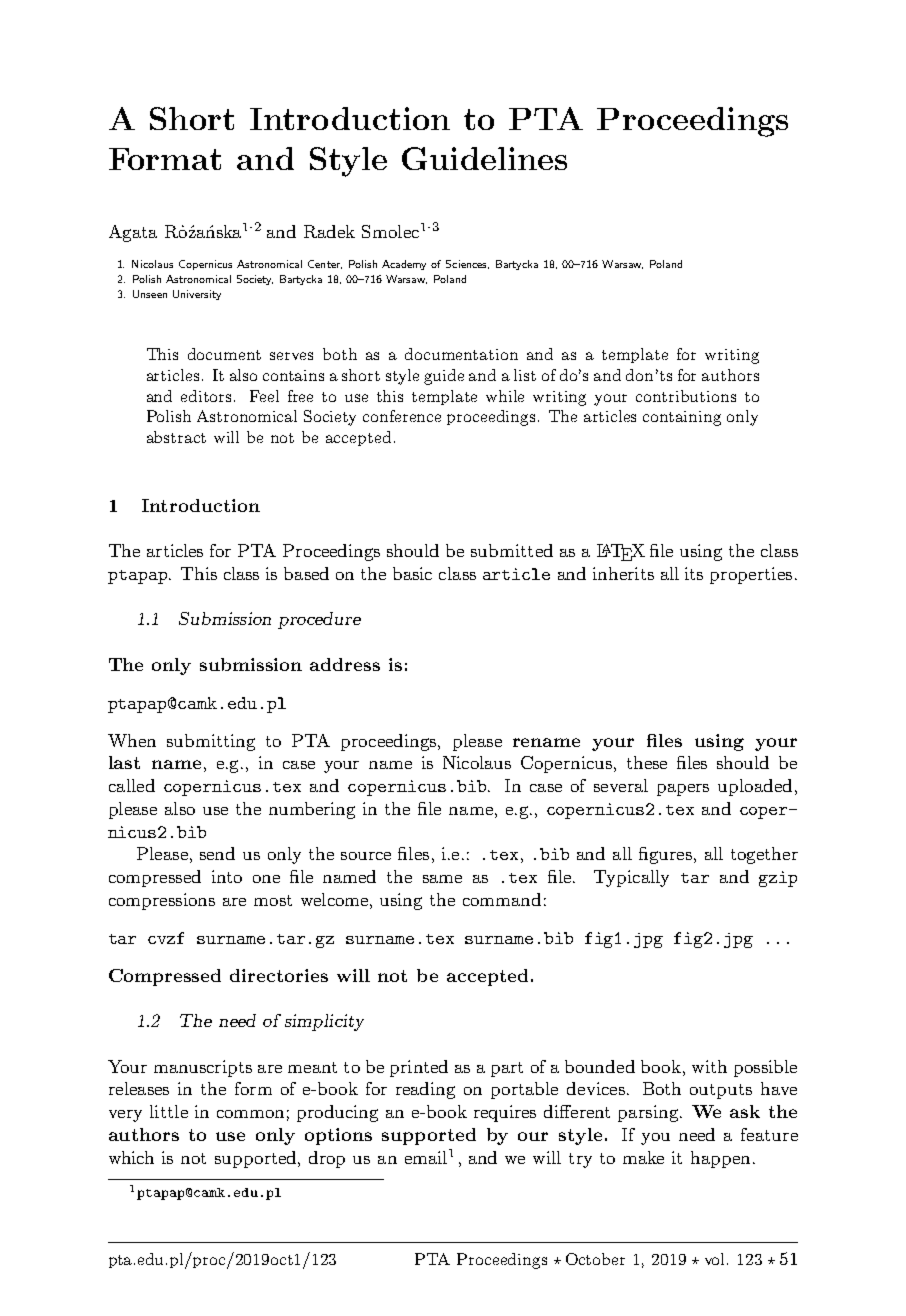 The image size is (906, 1316). What do you see at coordinates (686, 396) in the screenshot?
I see `contributions` at bounding box center [686, 396].
